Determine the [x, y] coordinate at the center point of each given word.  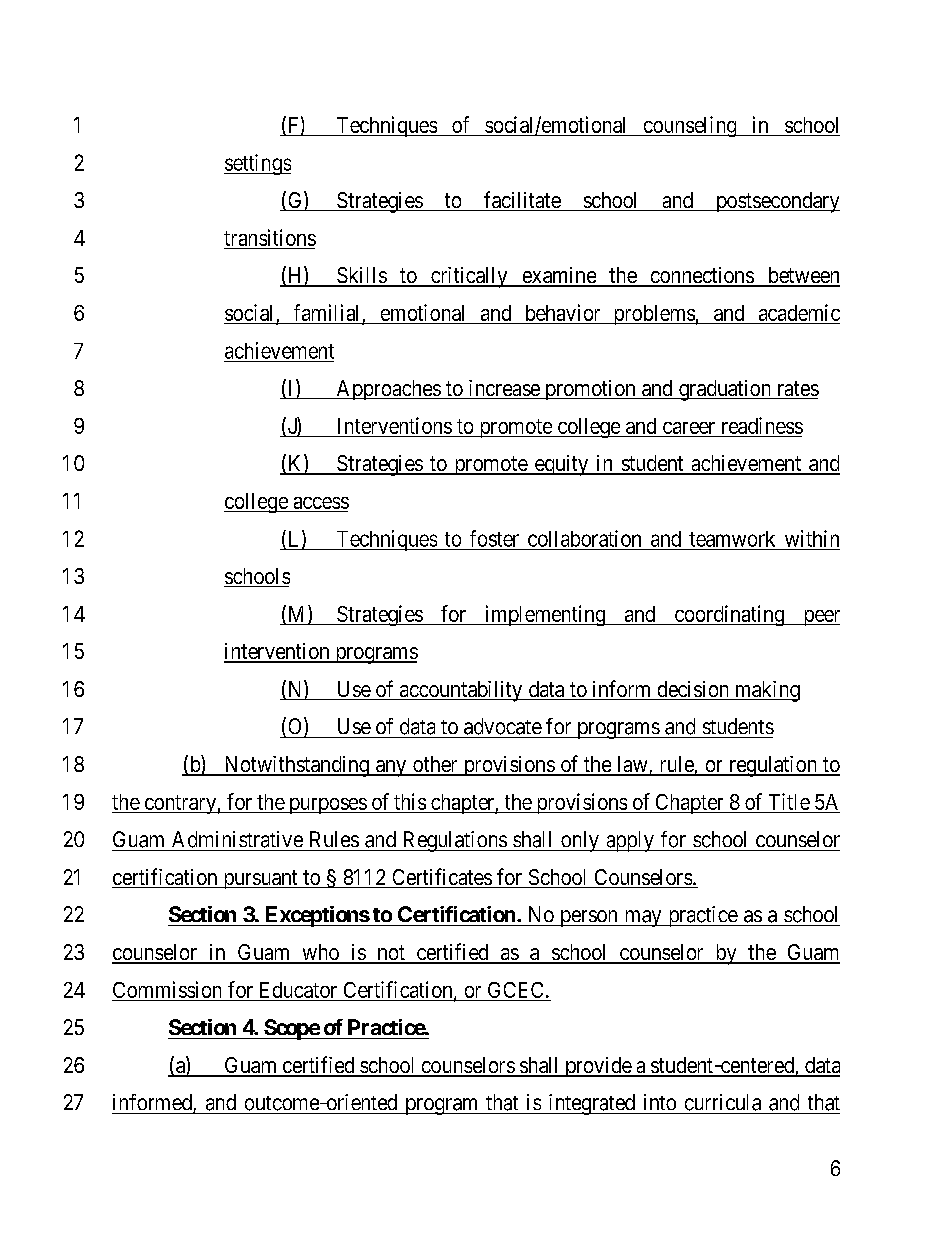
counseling [690, 126]
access [320, 504]
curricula [723, 1102]
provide [598, 1067]
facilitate [522, 201]
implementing [545, 615]
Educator [298, 991]
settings [257, 164]
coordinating [729, 615]
